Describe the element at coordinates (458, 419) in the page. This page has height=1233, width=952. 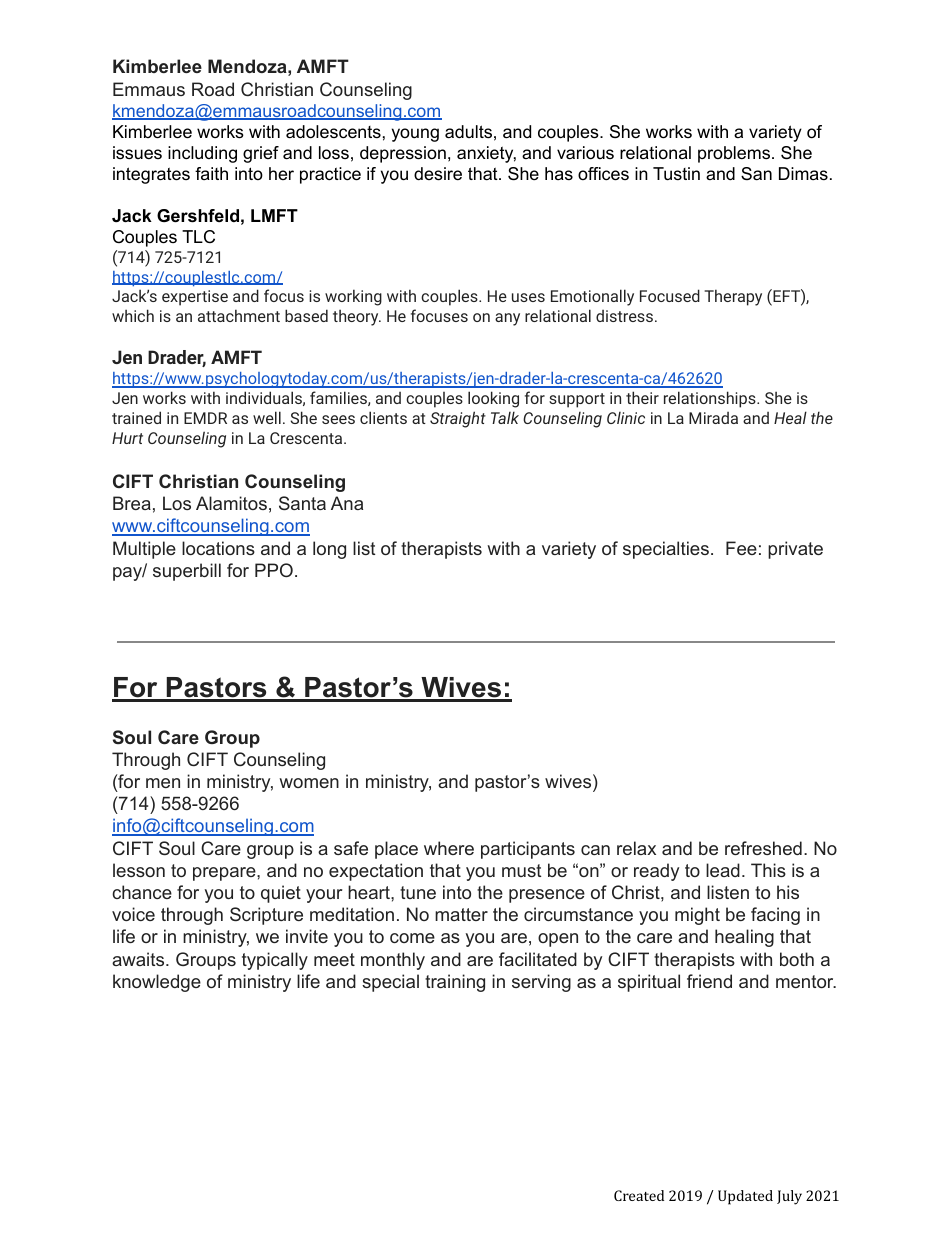
I see `Straight` at that location.
